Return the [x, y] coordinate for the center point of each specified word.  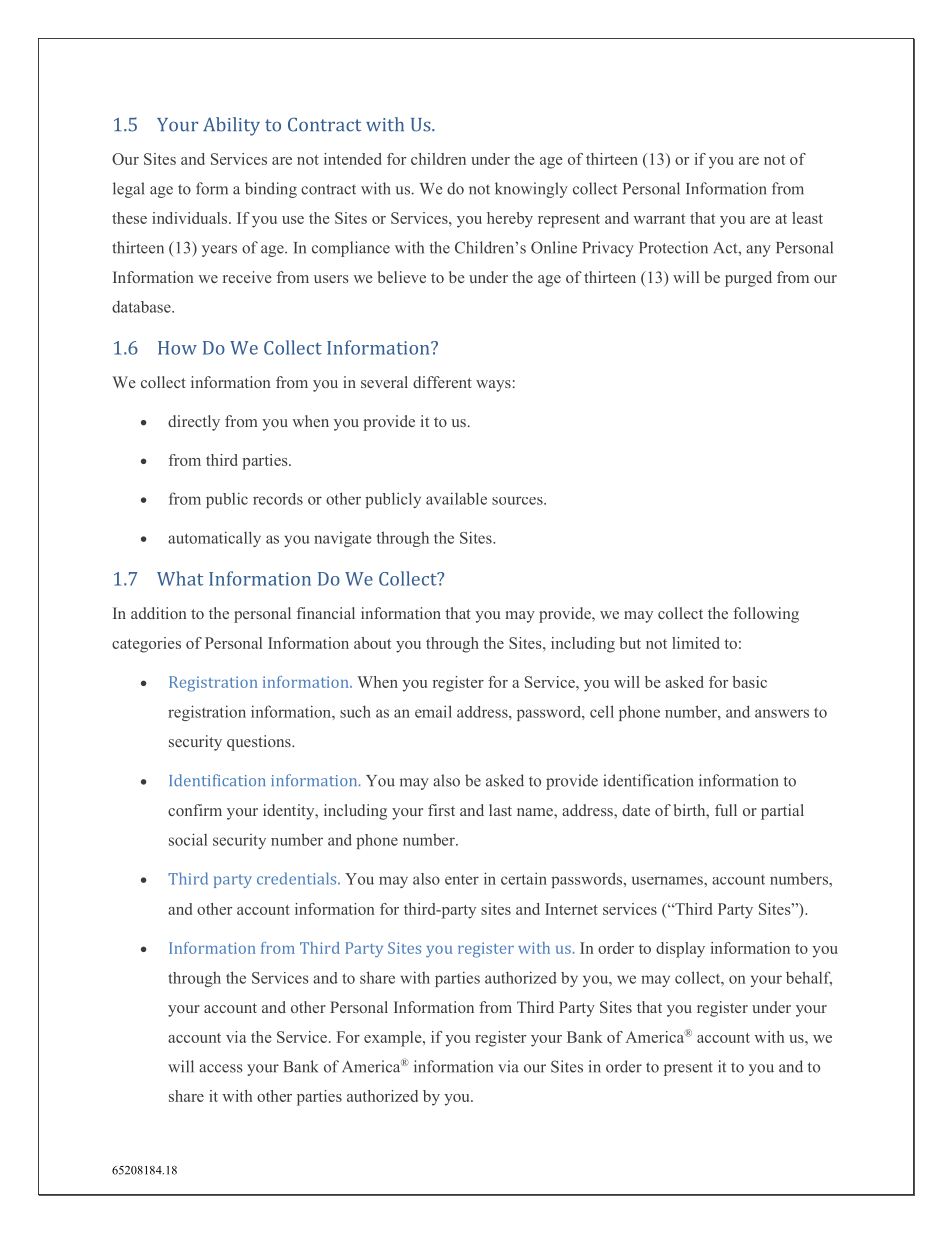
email [433, 711]
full [726, 810]
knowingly [531, 190]
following [766, 615]
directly [194, 423]
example [394, 1039]
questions [260, 743]
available [456, 498]
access [221, 1068]
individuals [191, 218]
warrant [659, 219]
